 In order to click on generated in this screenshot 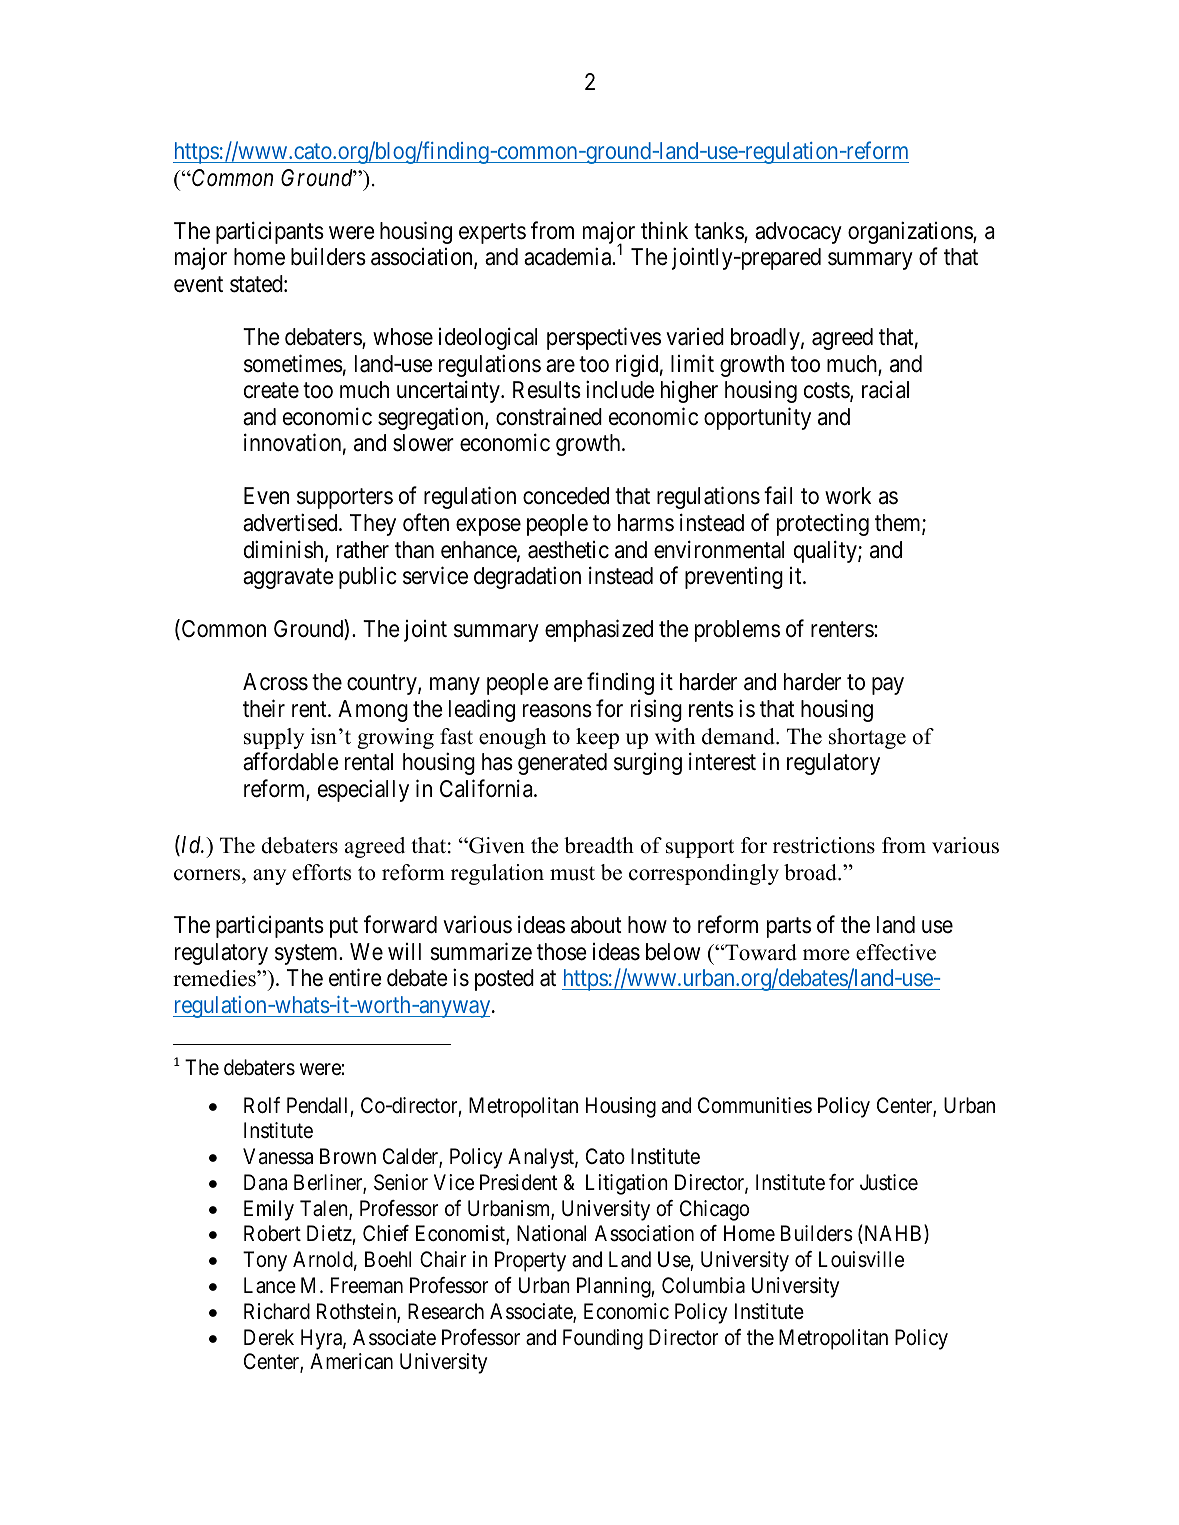, I will do `click(562, 764)`.
